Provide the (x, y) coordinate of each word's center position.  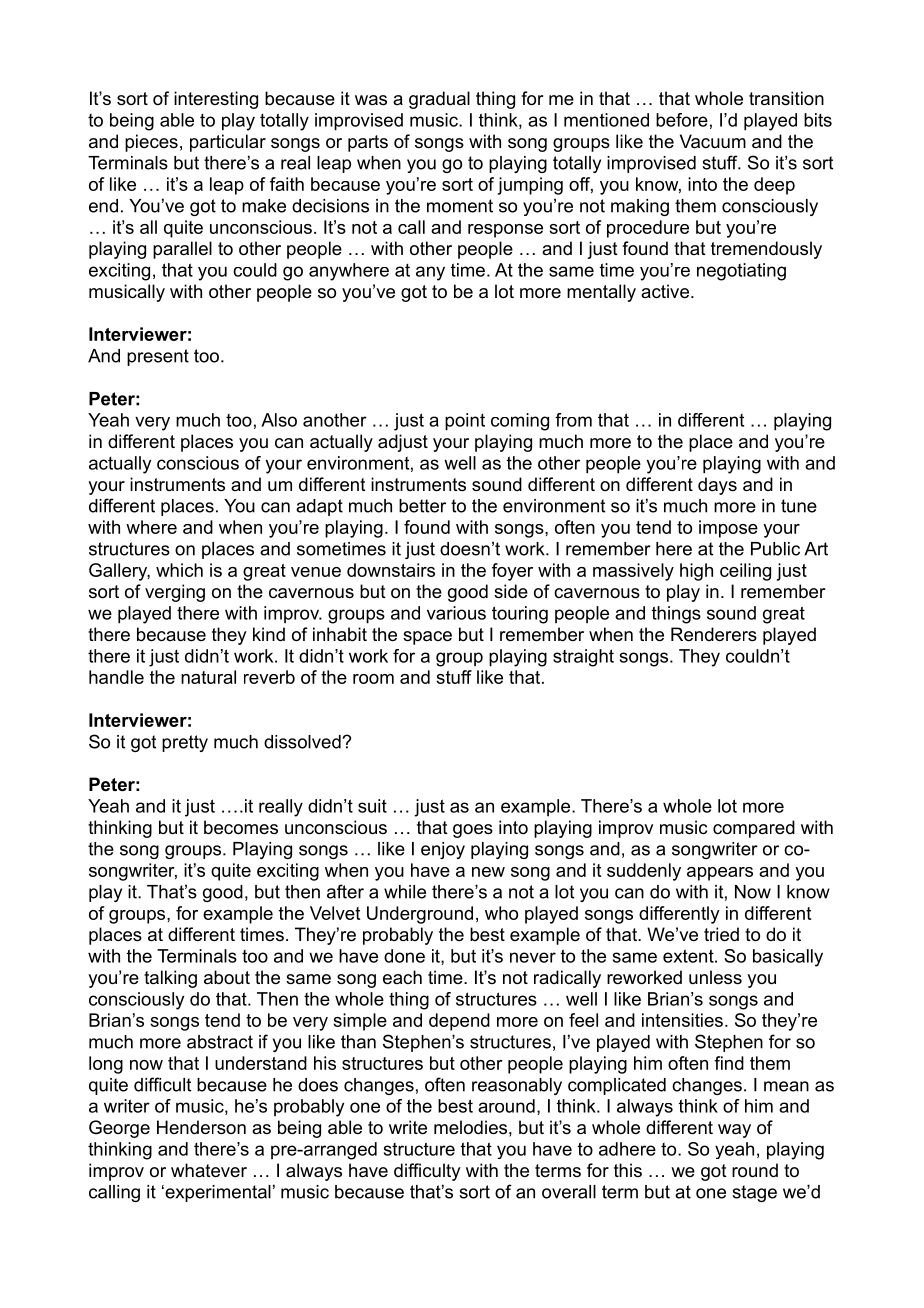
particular (228, 143)
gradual (439, 100)
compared (754, 829)
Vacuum (713, 141)
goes (473, 831)
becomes (241, 827)
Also (279, 420)
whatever (209, 1170)
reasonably (517, 1086)
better (422, 506)
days (717, 486)
